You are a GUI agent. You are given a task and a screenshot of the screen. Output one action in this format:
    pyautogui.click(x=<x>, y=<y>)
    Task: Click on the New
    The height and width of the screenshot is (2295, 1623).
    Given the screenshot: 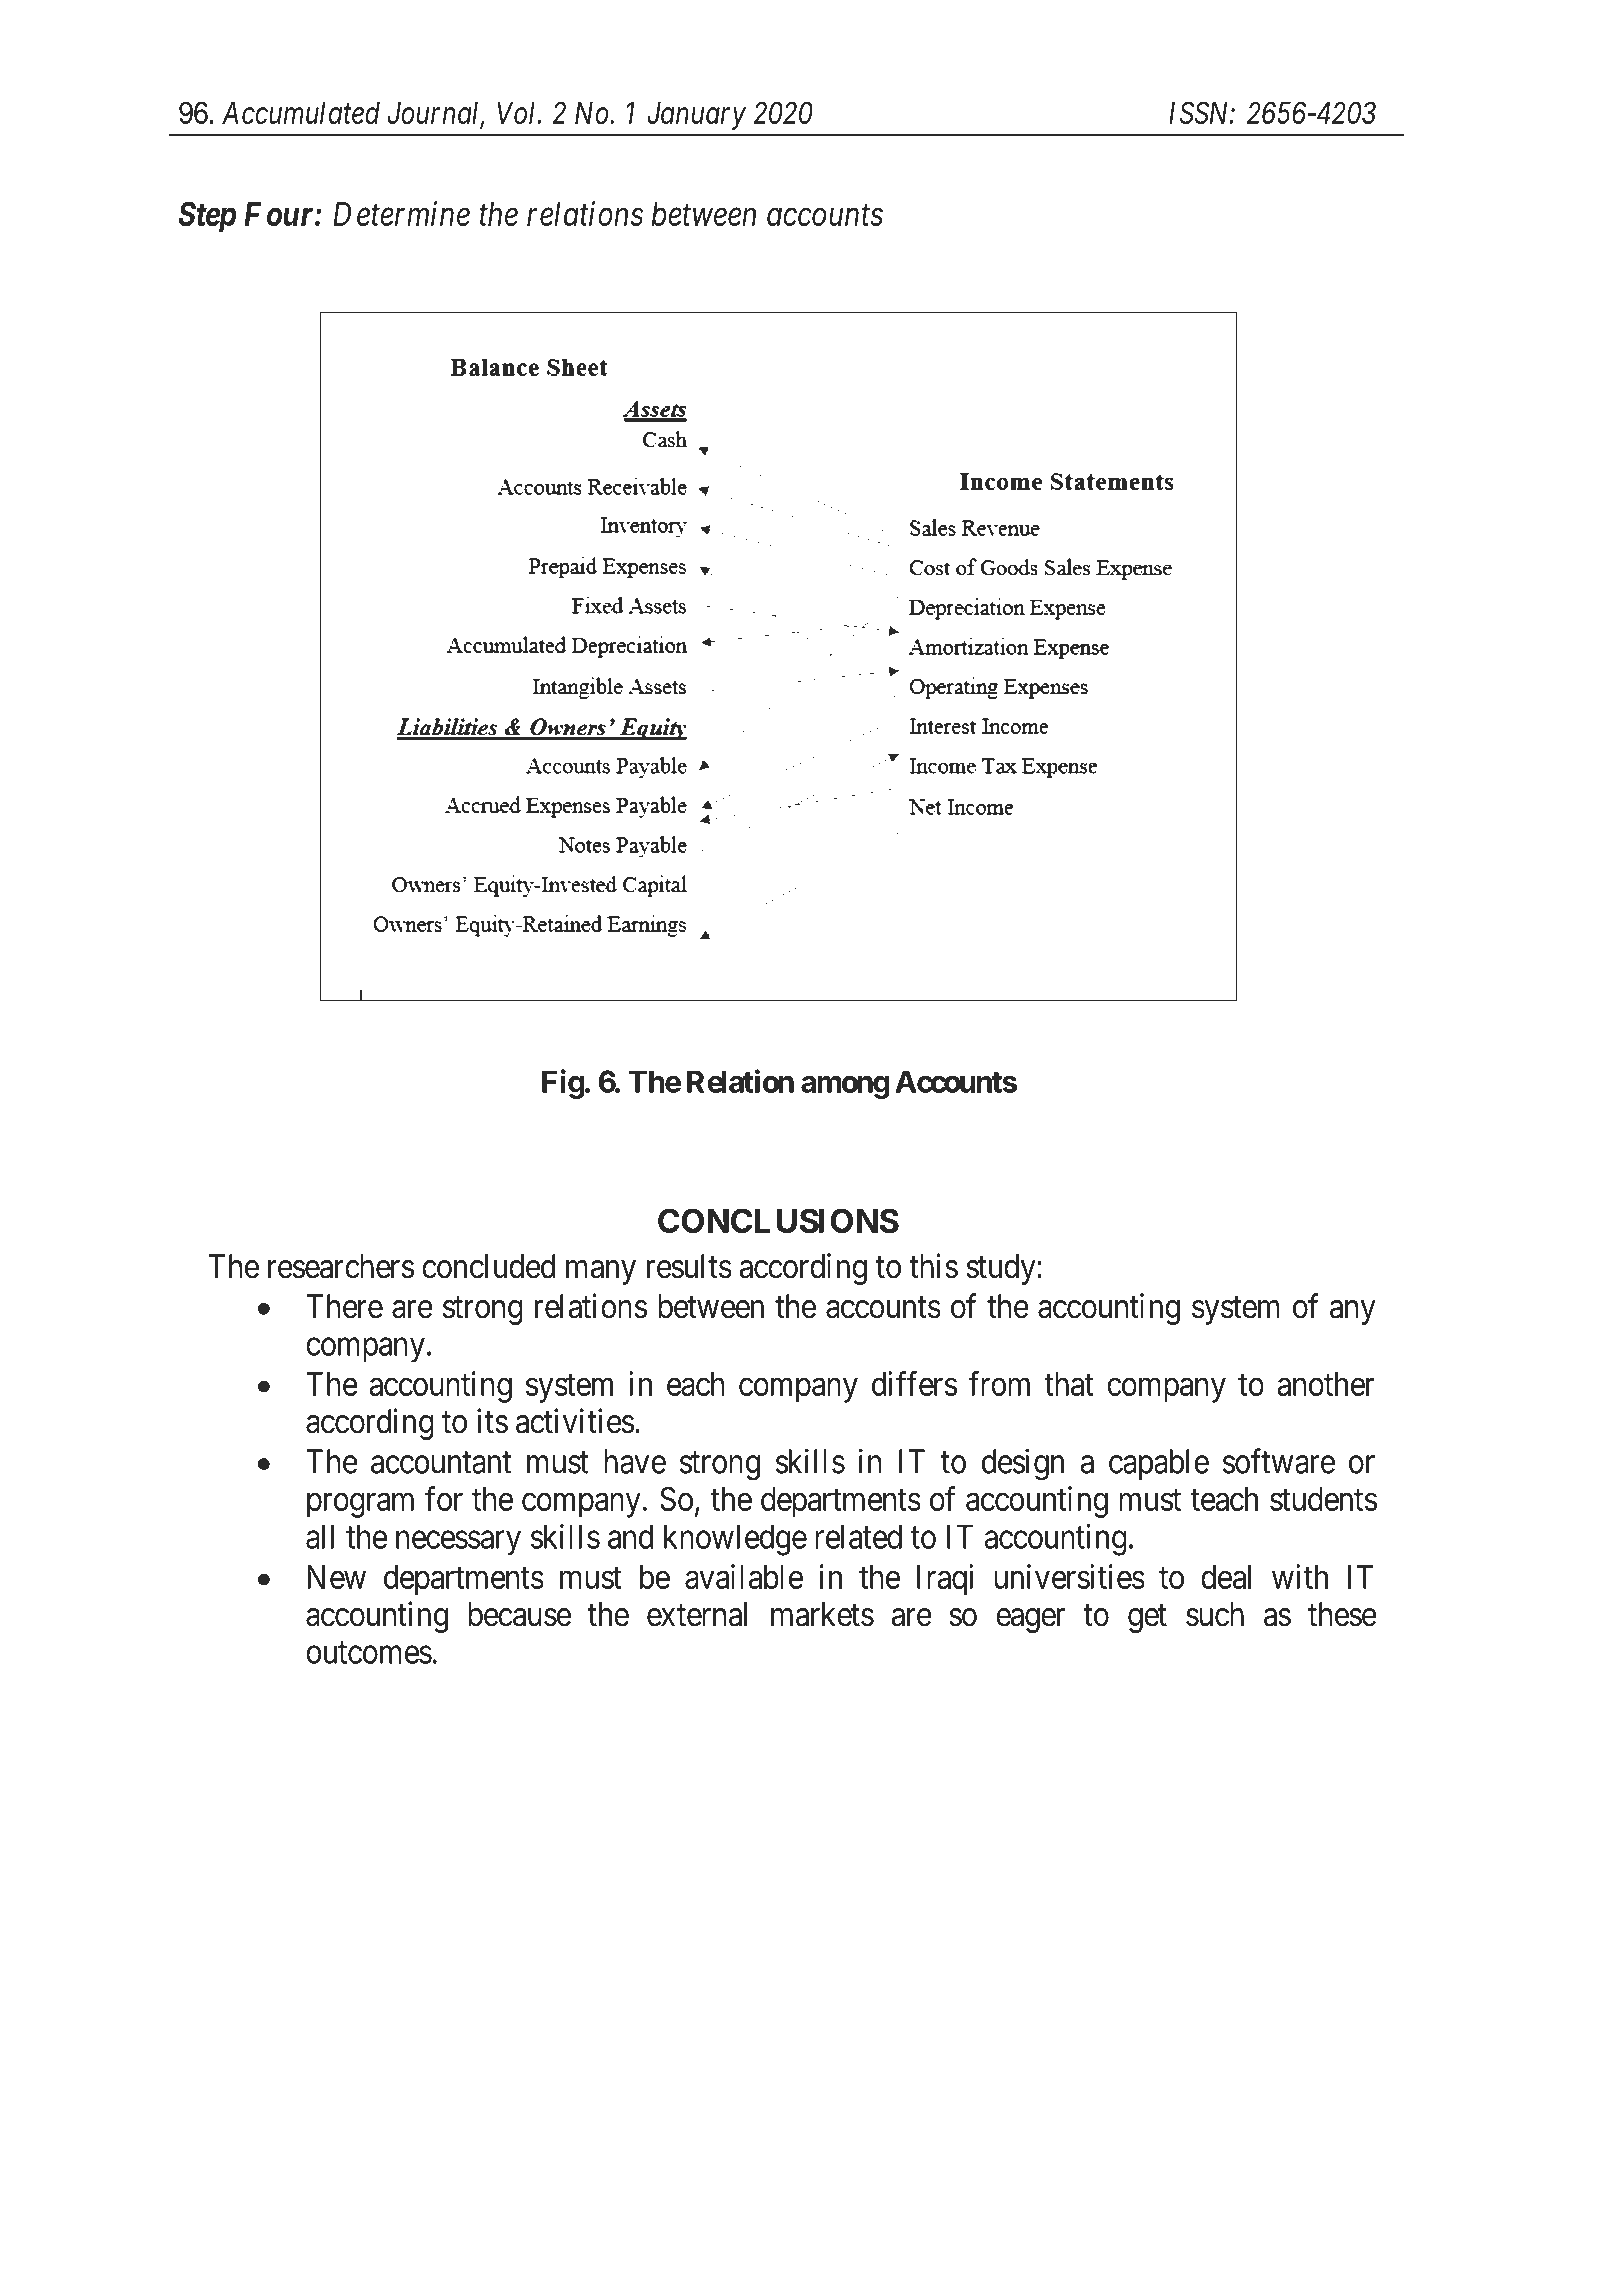 What is the action you would take?
    pyautogui.click(x=336, y=1577)
